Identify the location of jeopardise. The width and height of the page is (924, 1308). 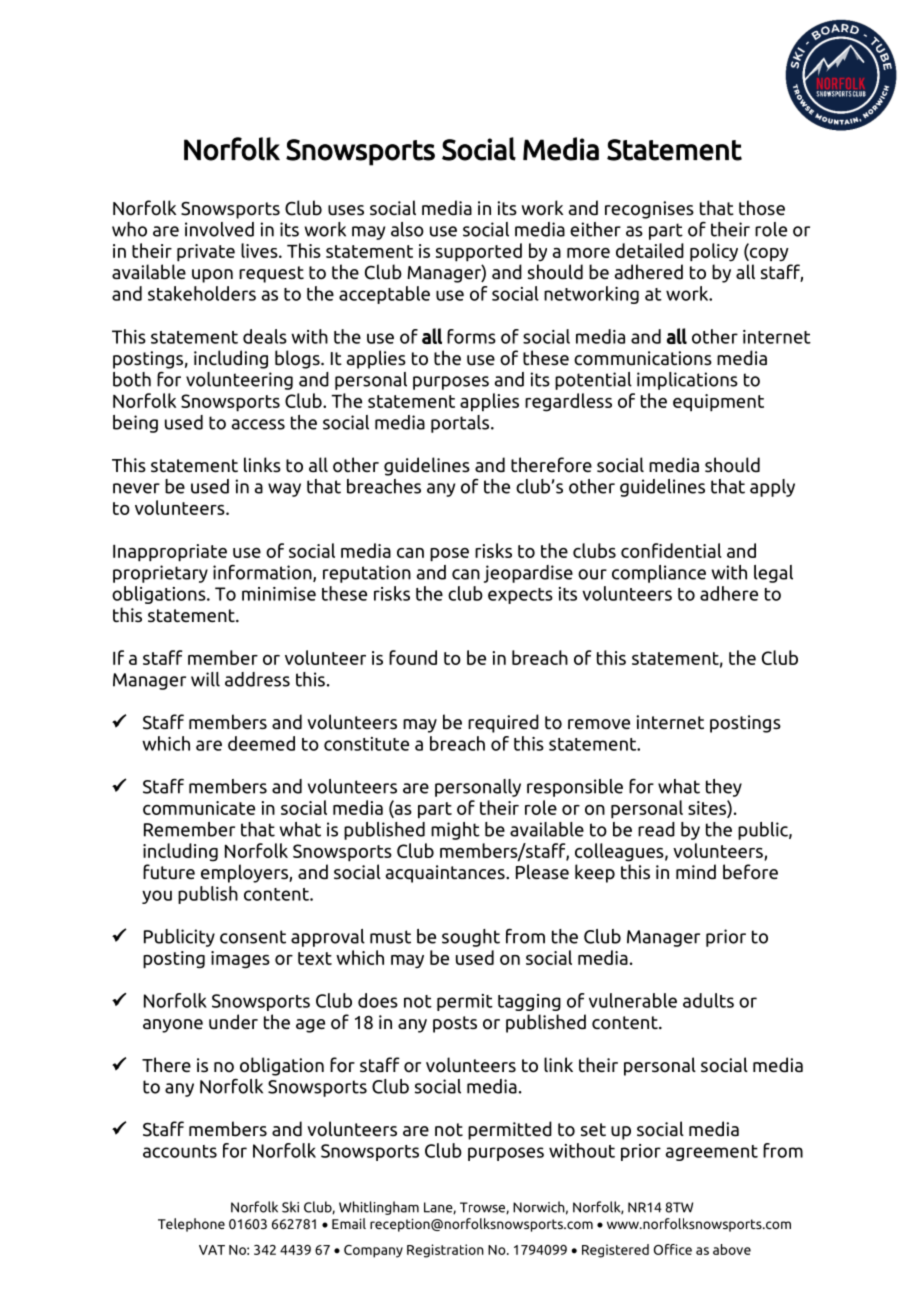
(528, 574).
